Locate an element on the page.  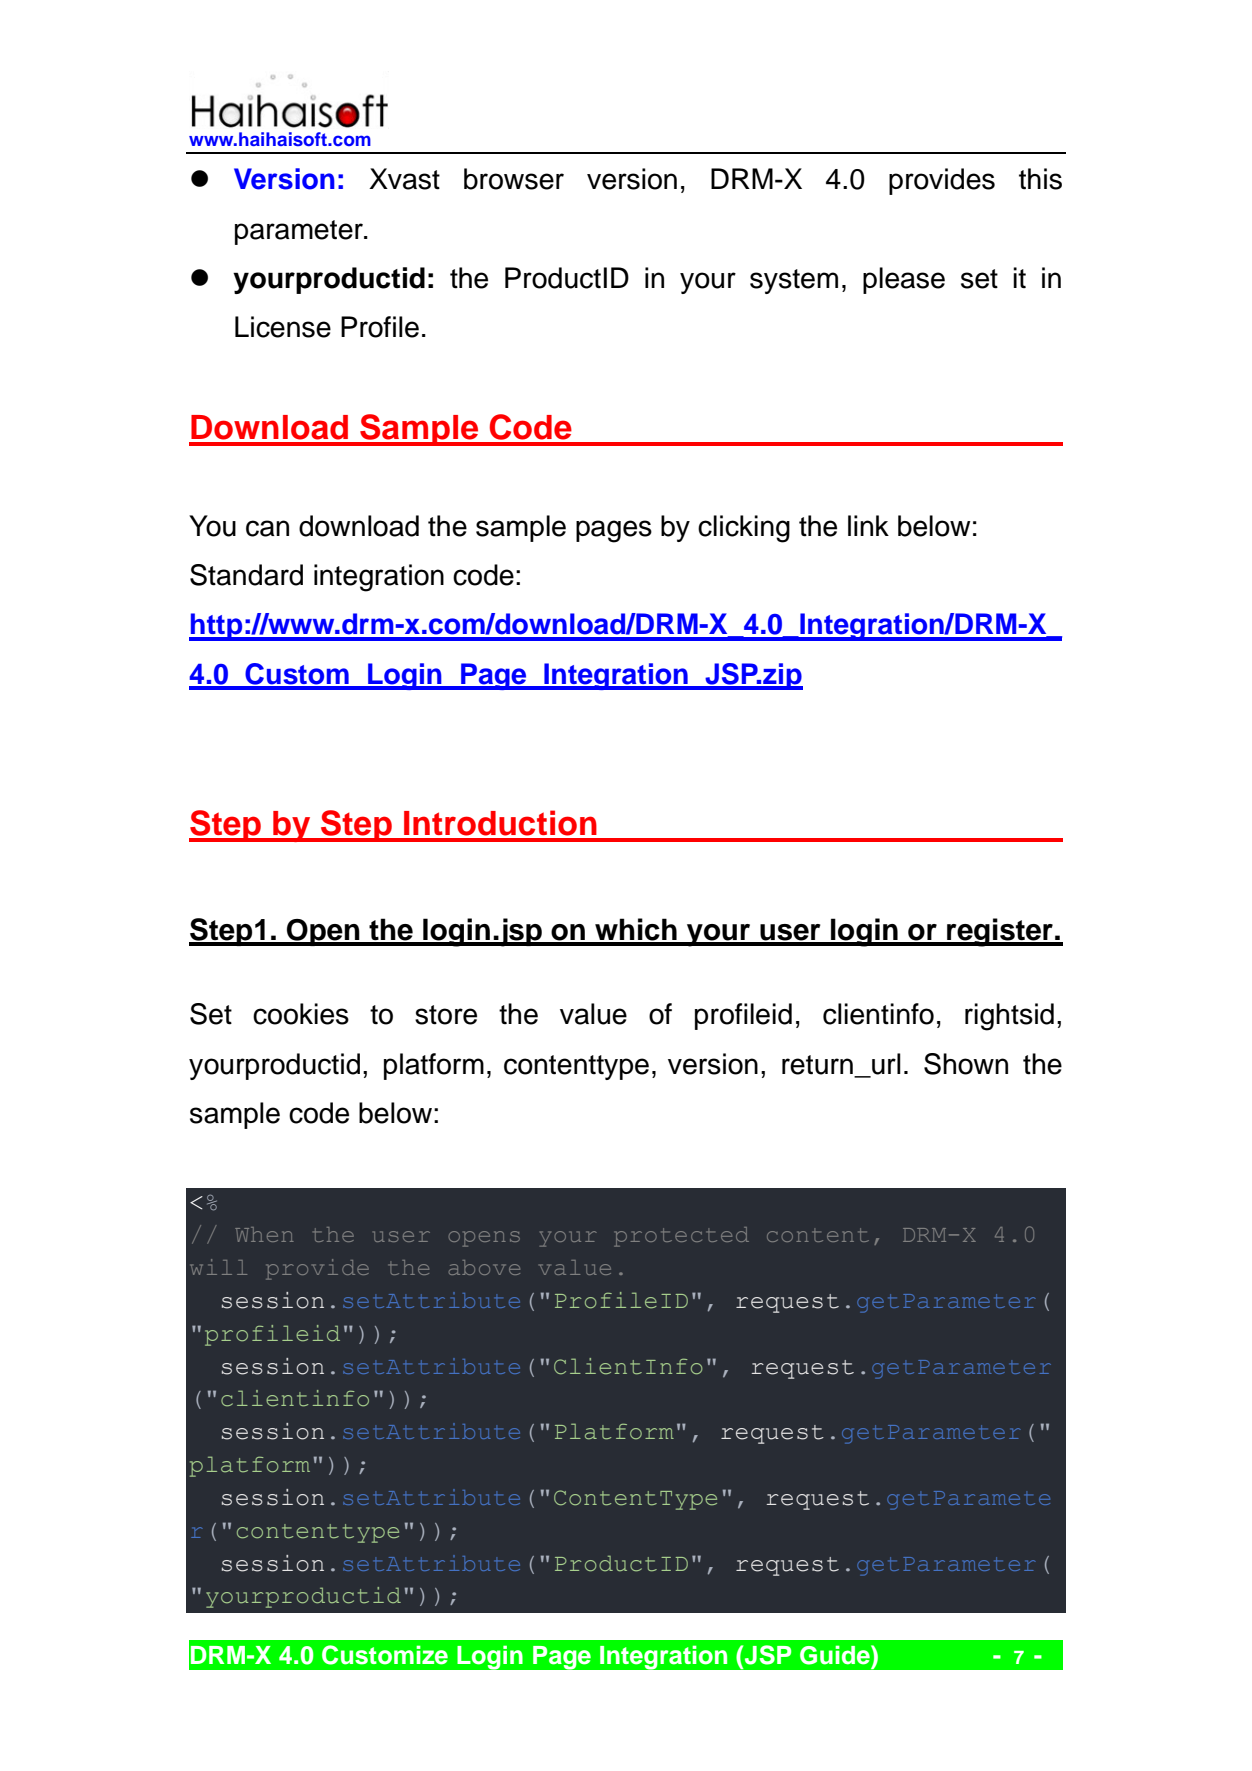
browser is located at coordinates (514, 179).
